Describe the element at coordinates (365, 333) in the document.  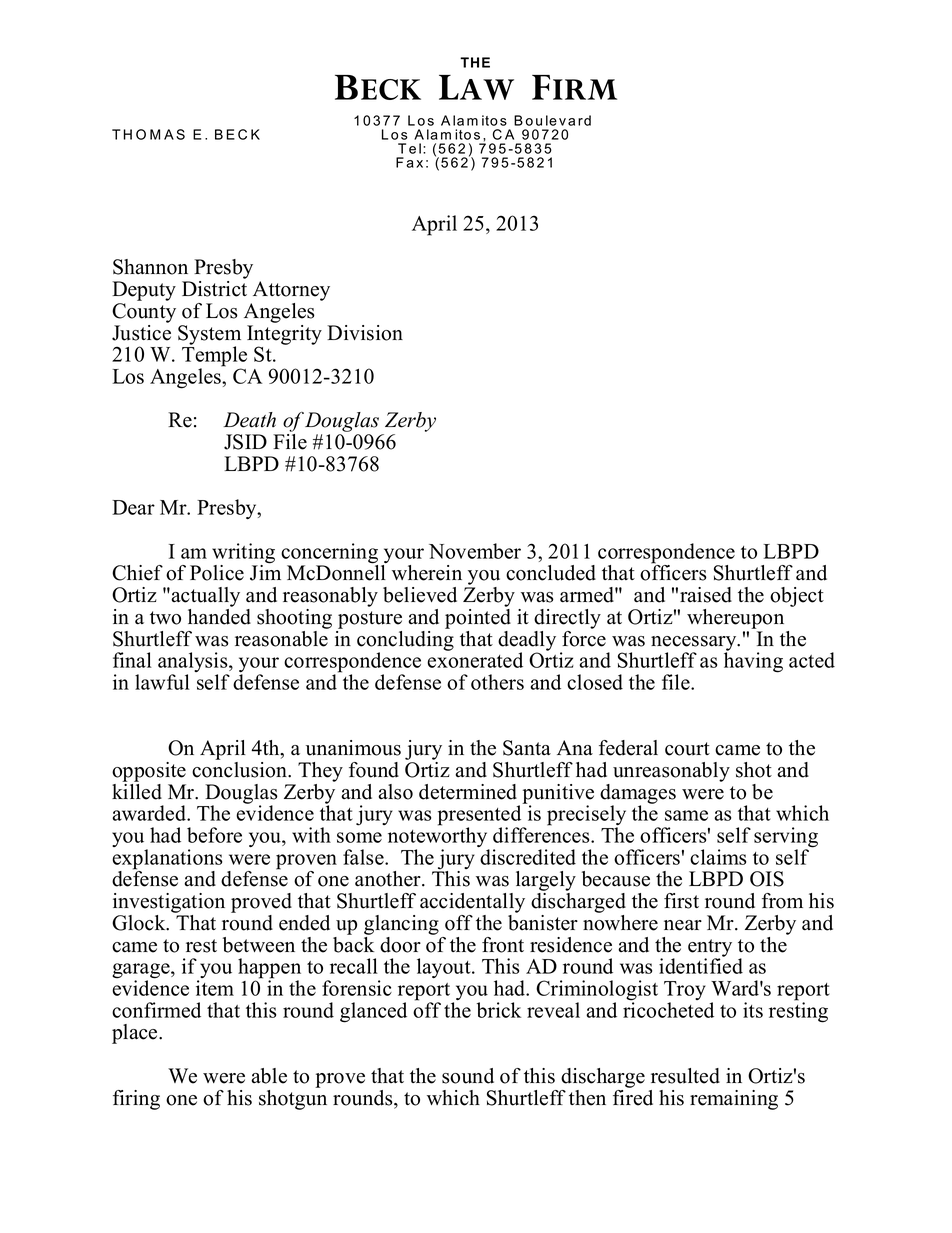
I see `Division` at that location.
